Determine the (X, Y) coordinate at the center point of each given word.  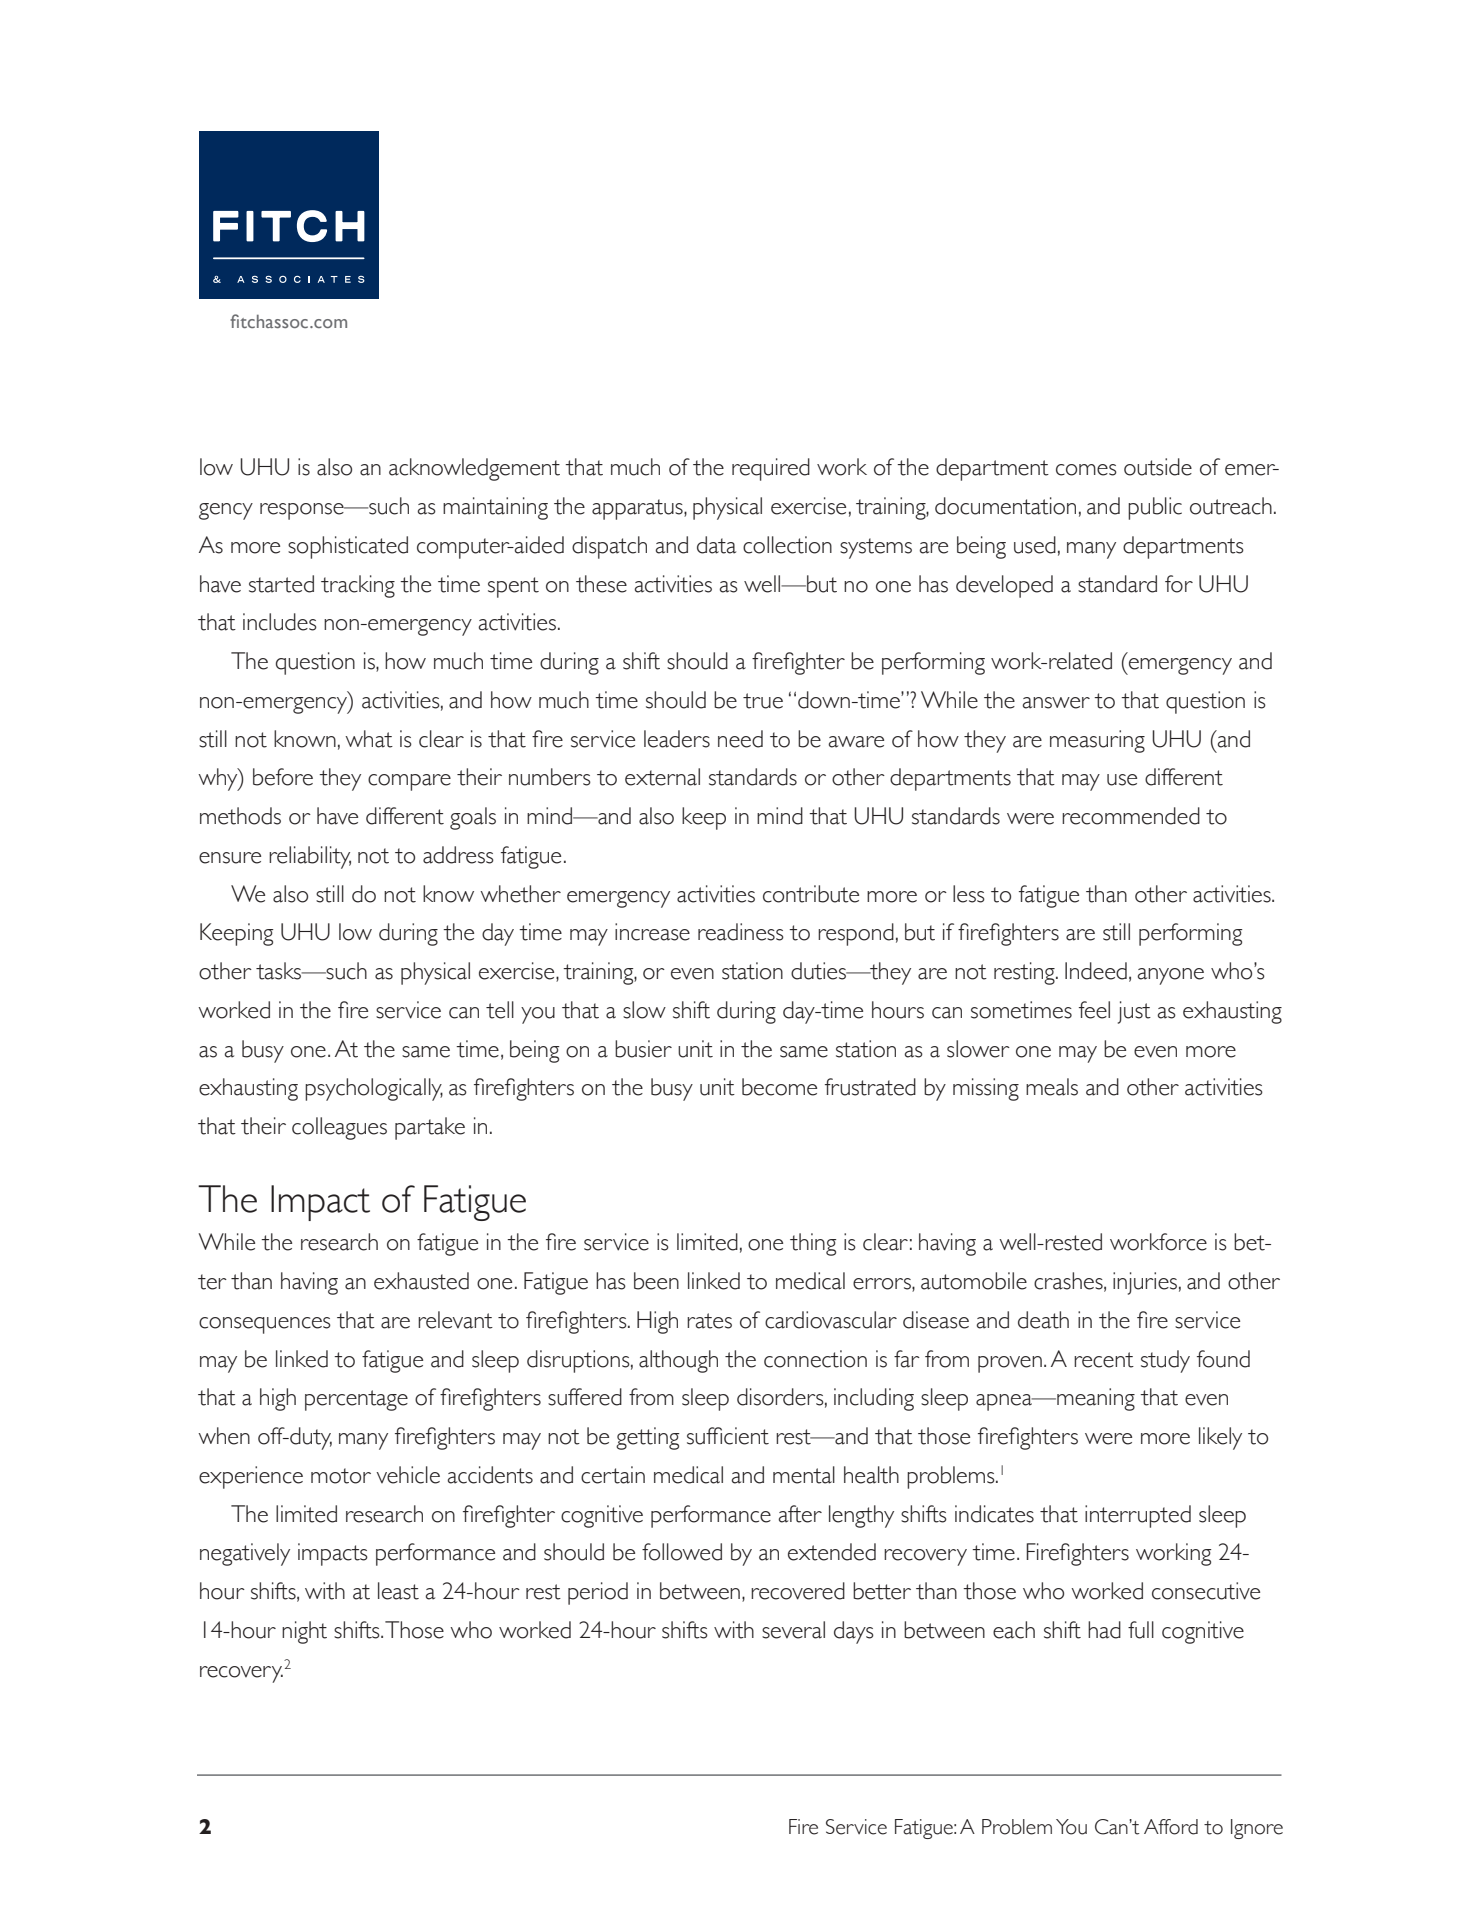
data (716, 545)
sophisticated (348, 547)
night (304, 1632)
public (1155, 508)
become (779, 1087)
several (793, 1630)
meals (1052, 1087)
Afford (1171, 1827)
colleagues (339, 1128)
